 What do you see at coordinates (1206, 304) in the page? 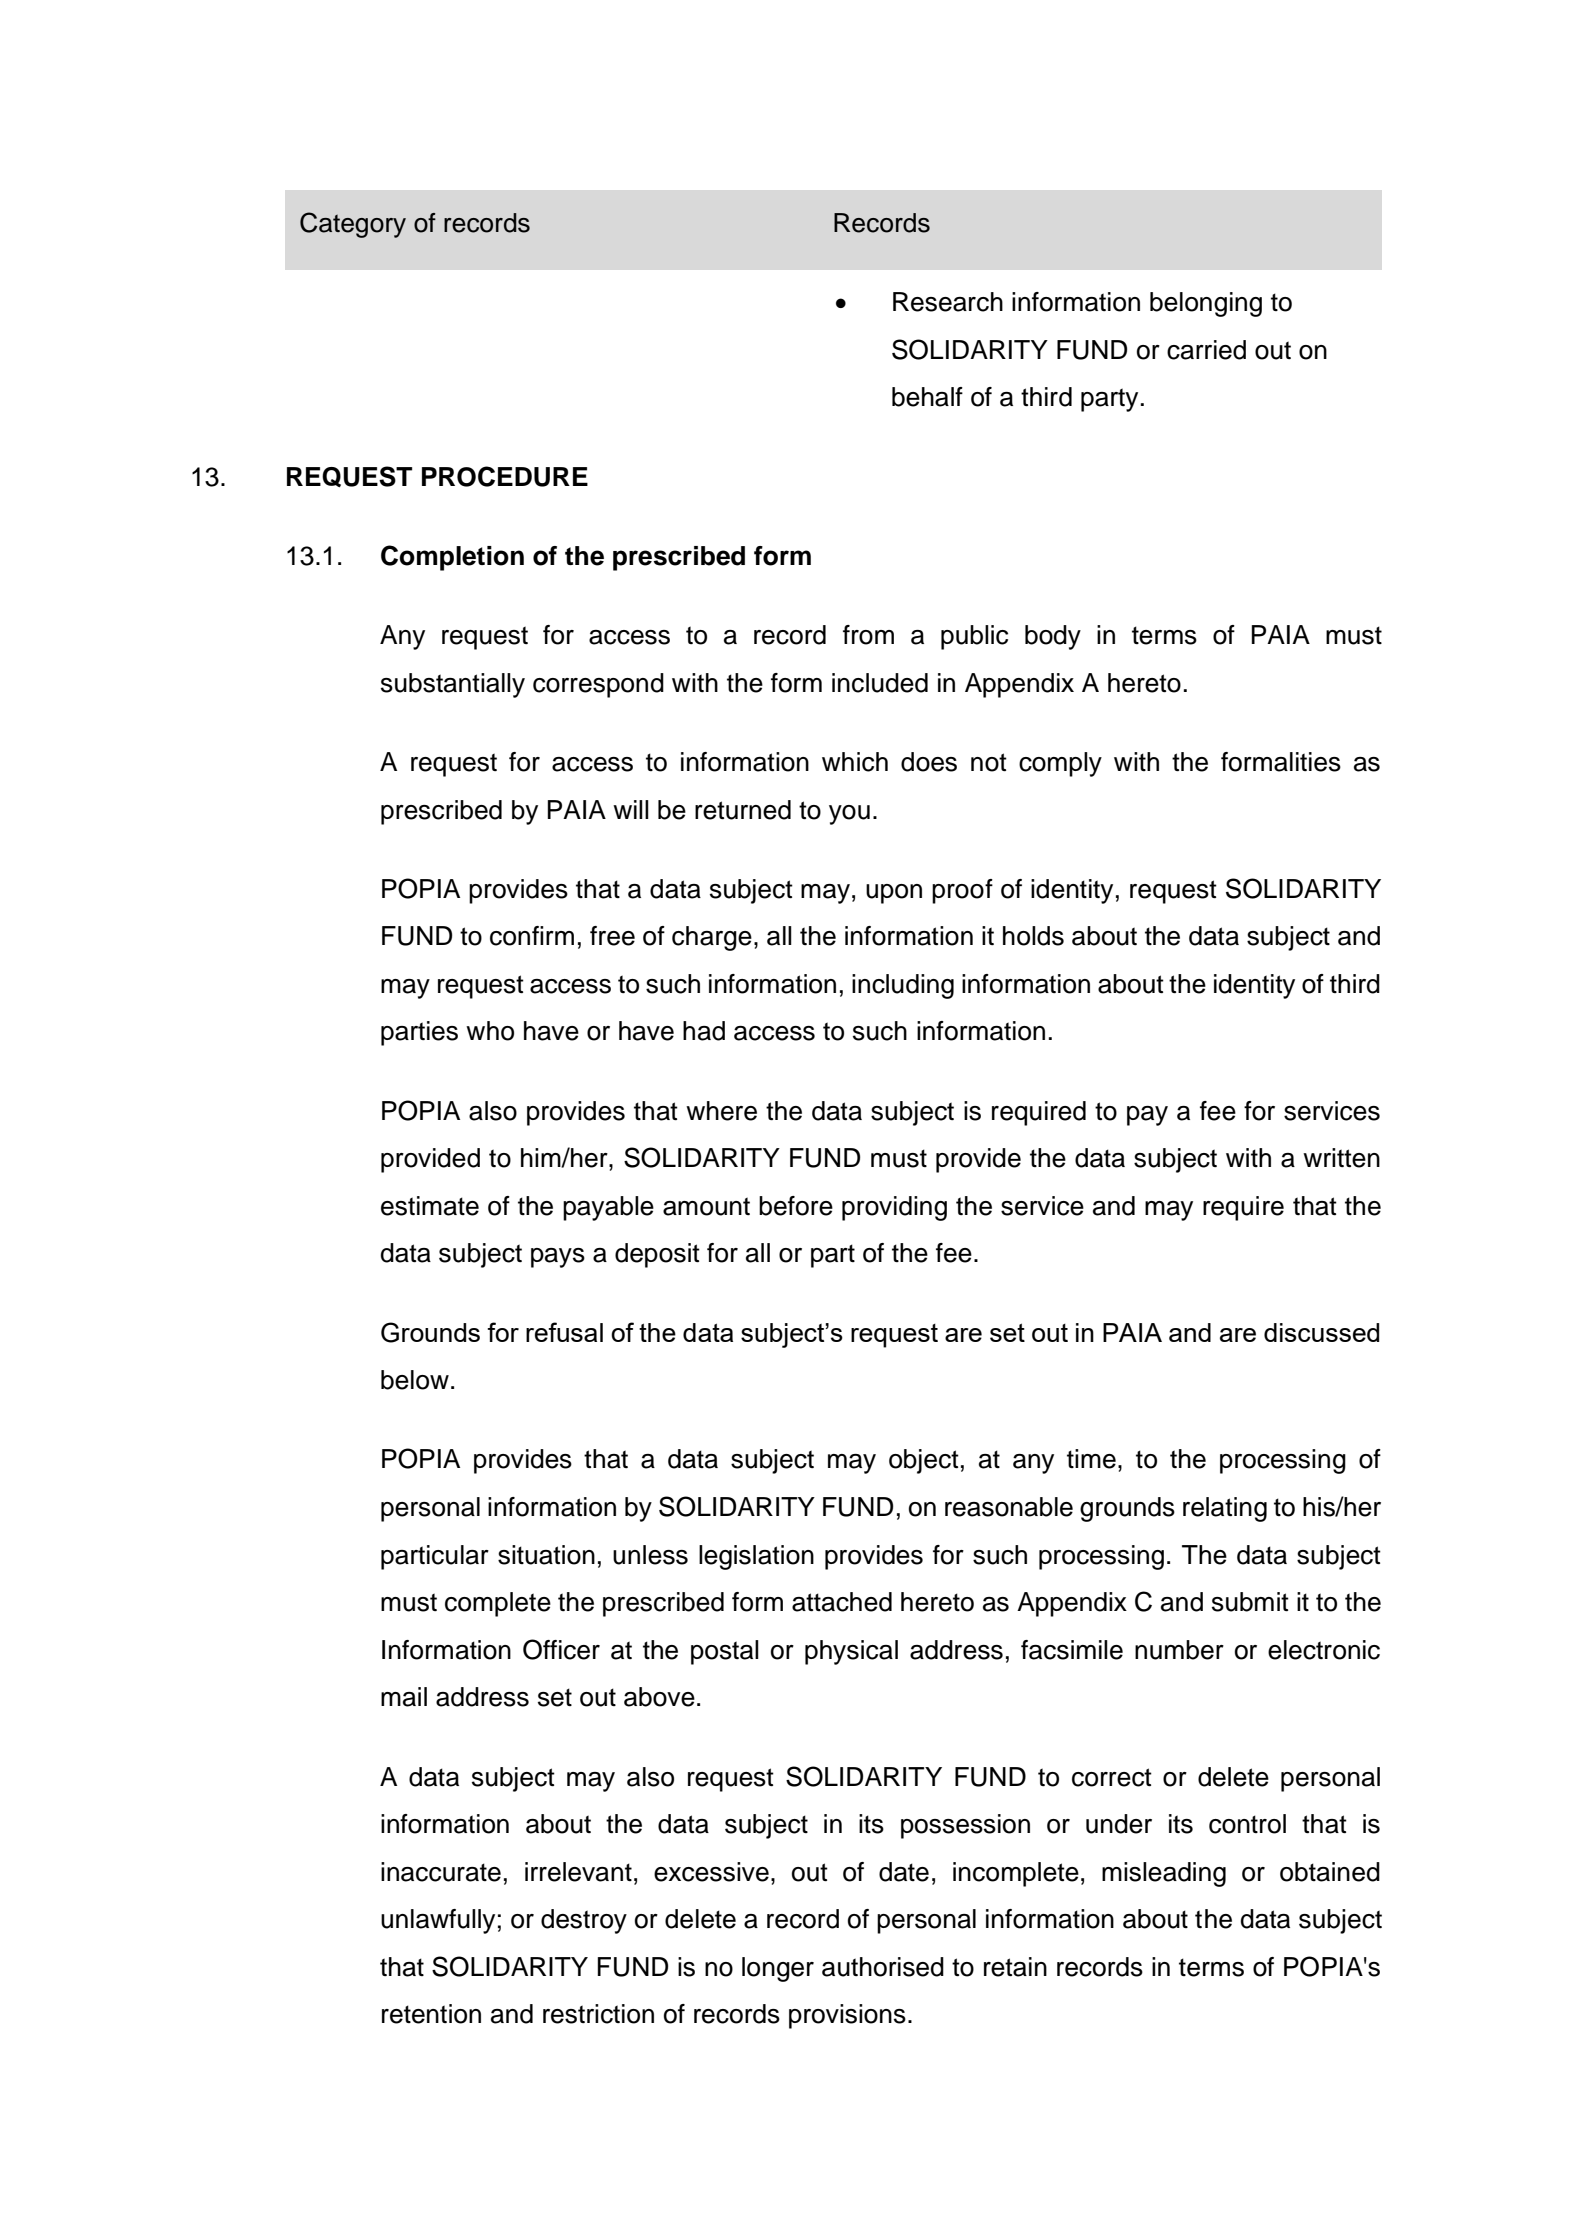
I see `belonging` at bounding box center [1206, 304].
